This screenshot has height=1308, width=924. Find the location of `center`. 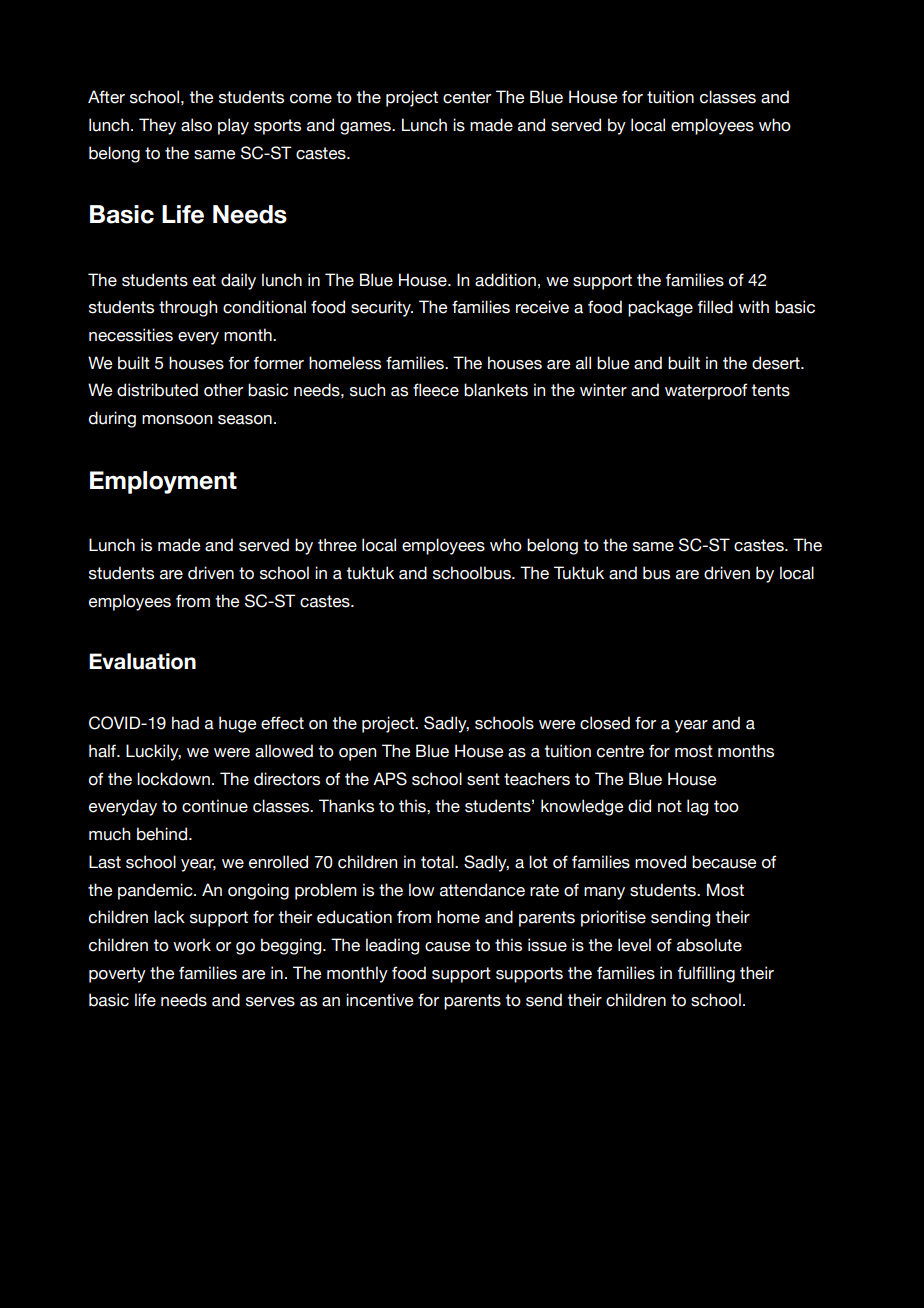

center is located at coordinates (467, 97).
